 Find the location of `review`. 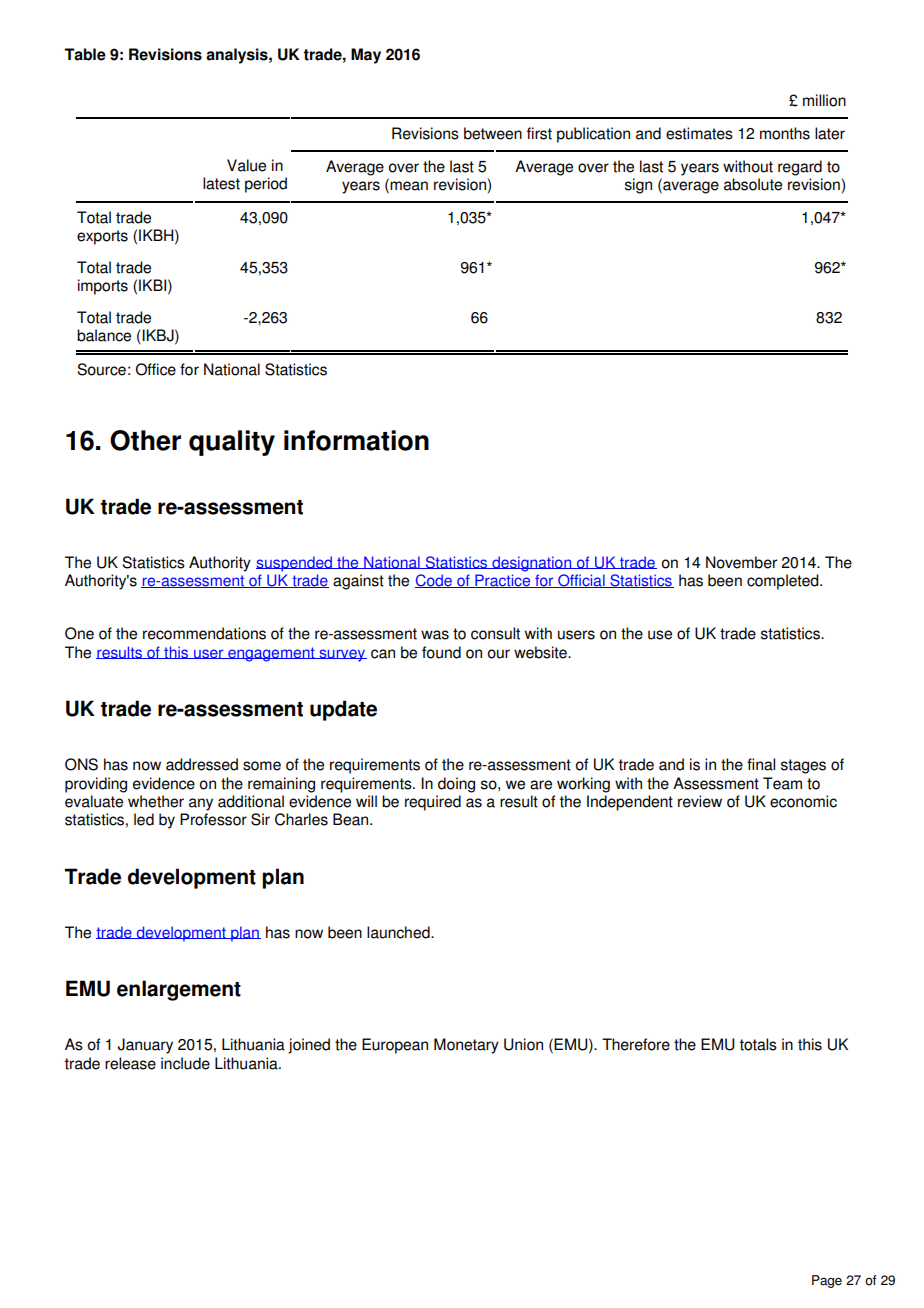

review is located at coordinates (700, 801).
